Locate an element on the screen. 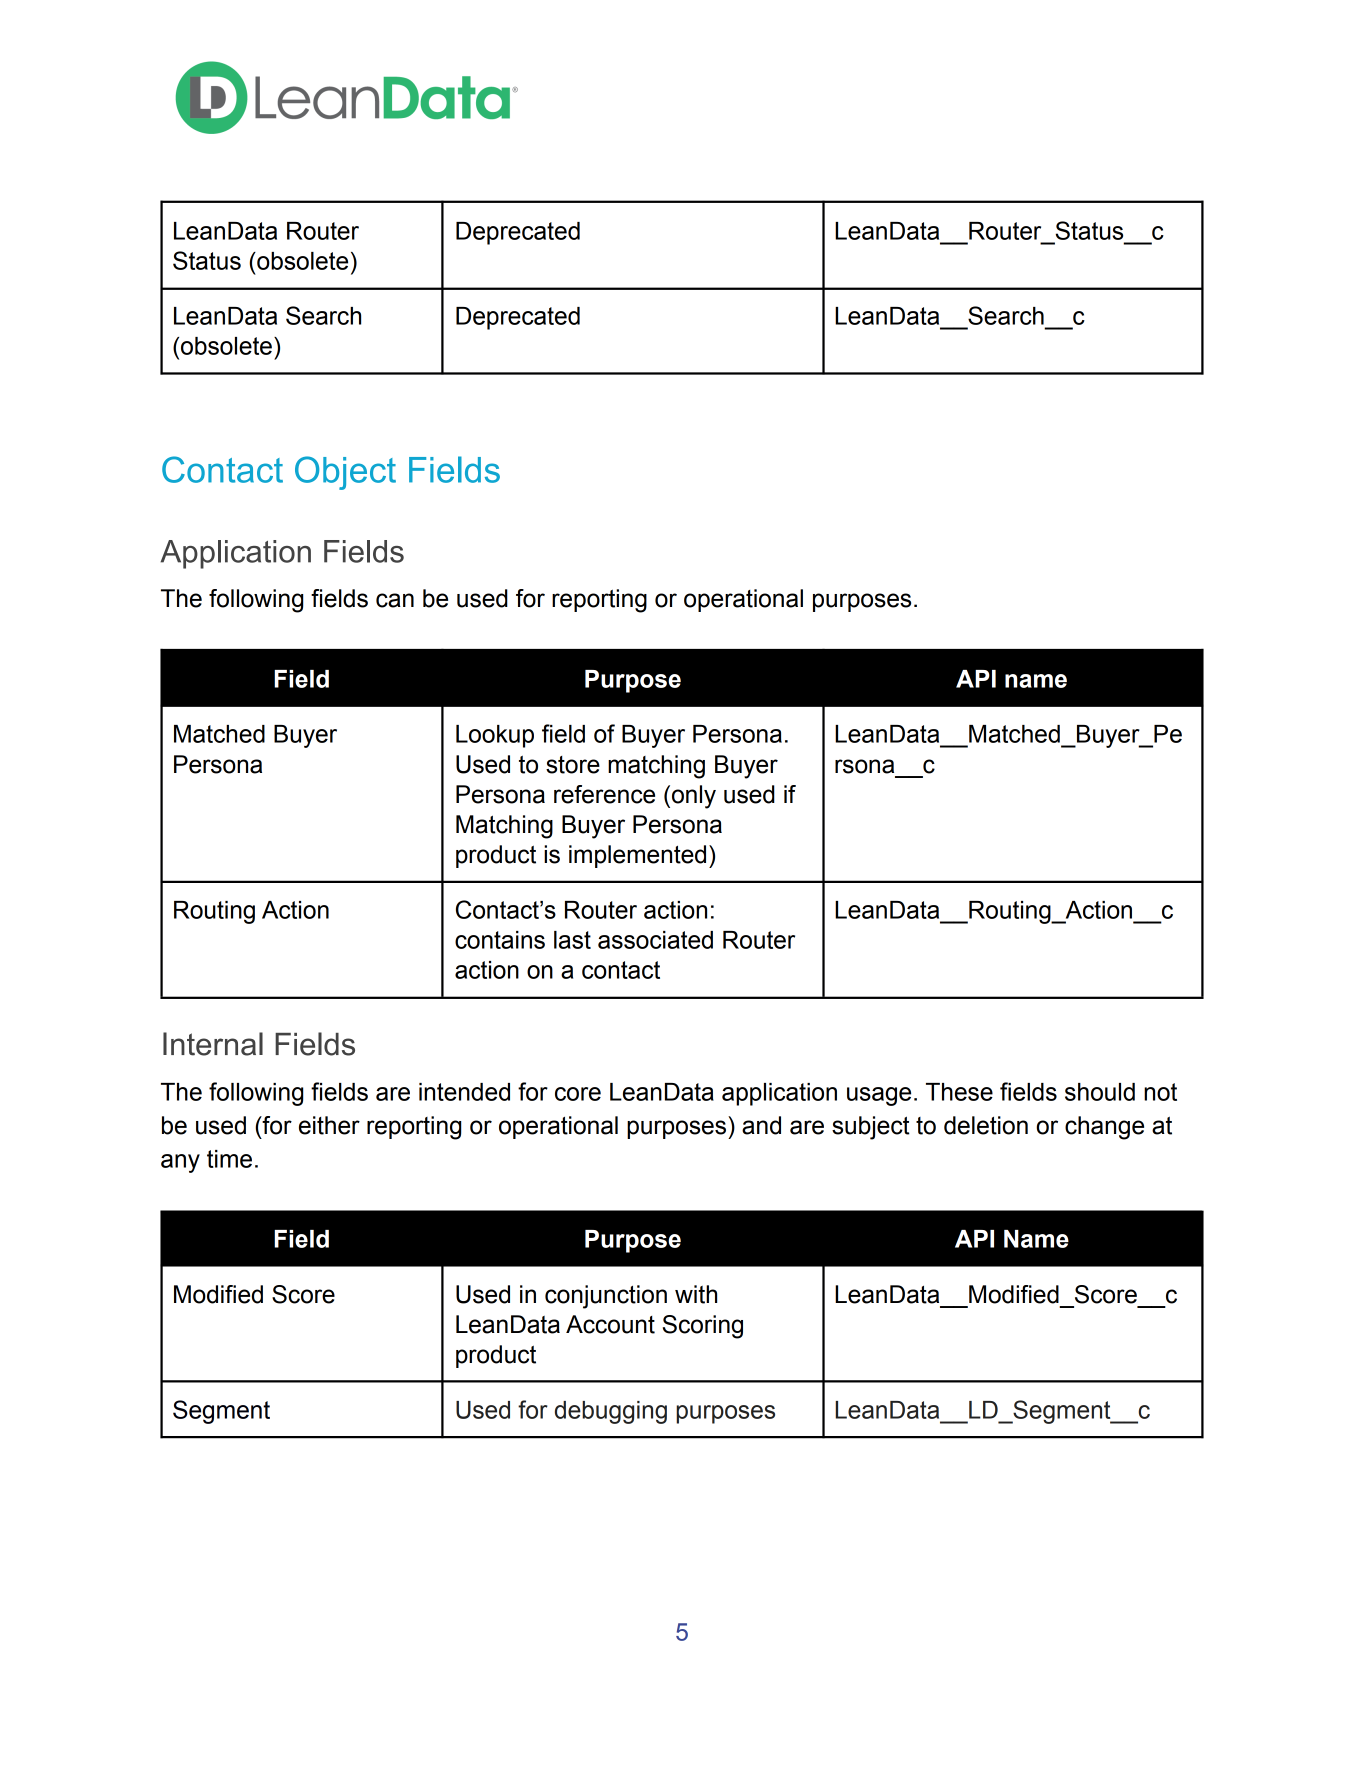 The height and width of the screenshot is (1766, 1364). can is located at coordinates (395, 600).
